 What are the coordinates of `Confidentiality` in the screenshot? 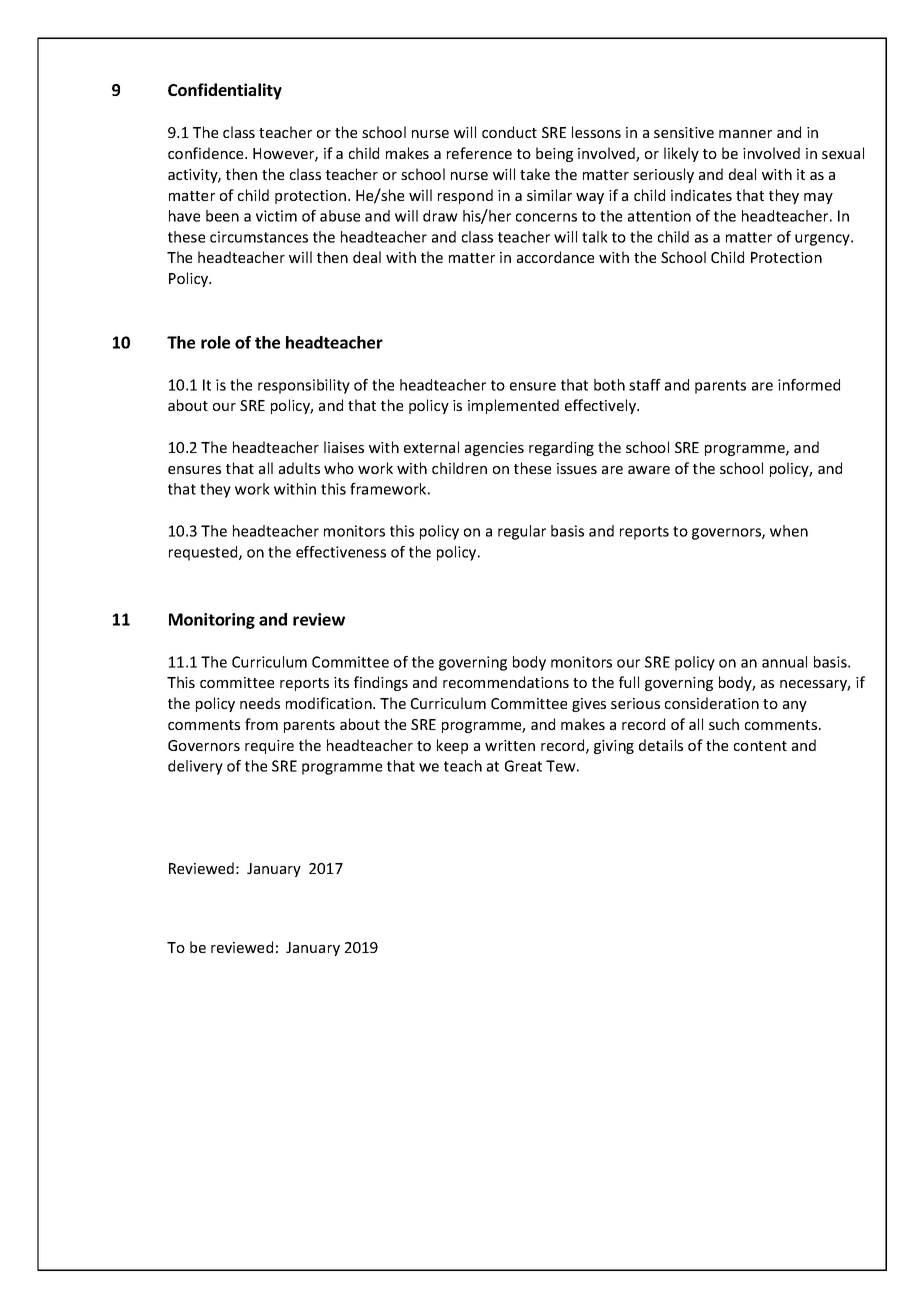 It's located at (225, 91).
